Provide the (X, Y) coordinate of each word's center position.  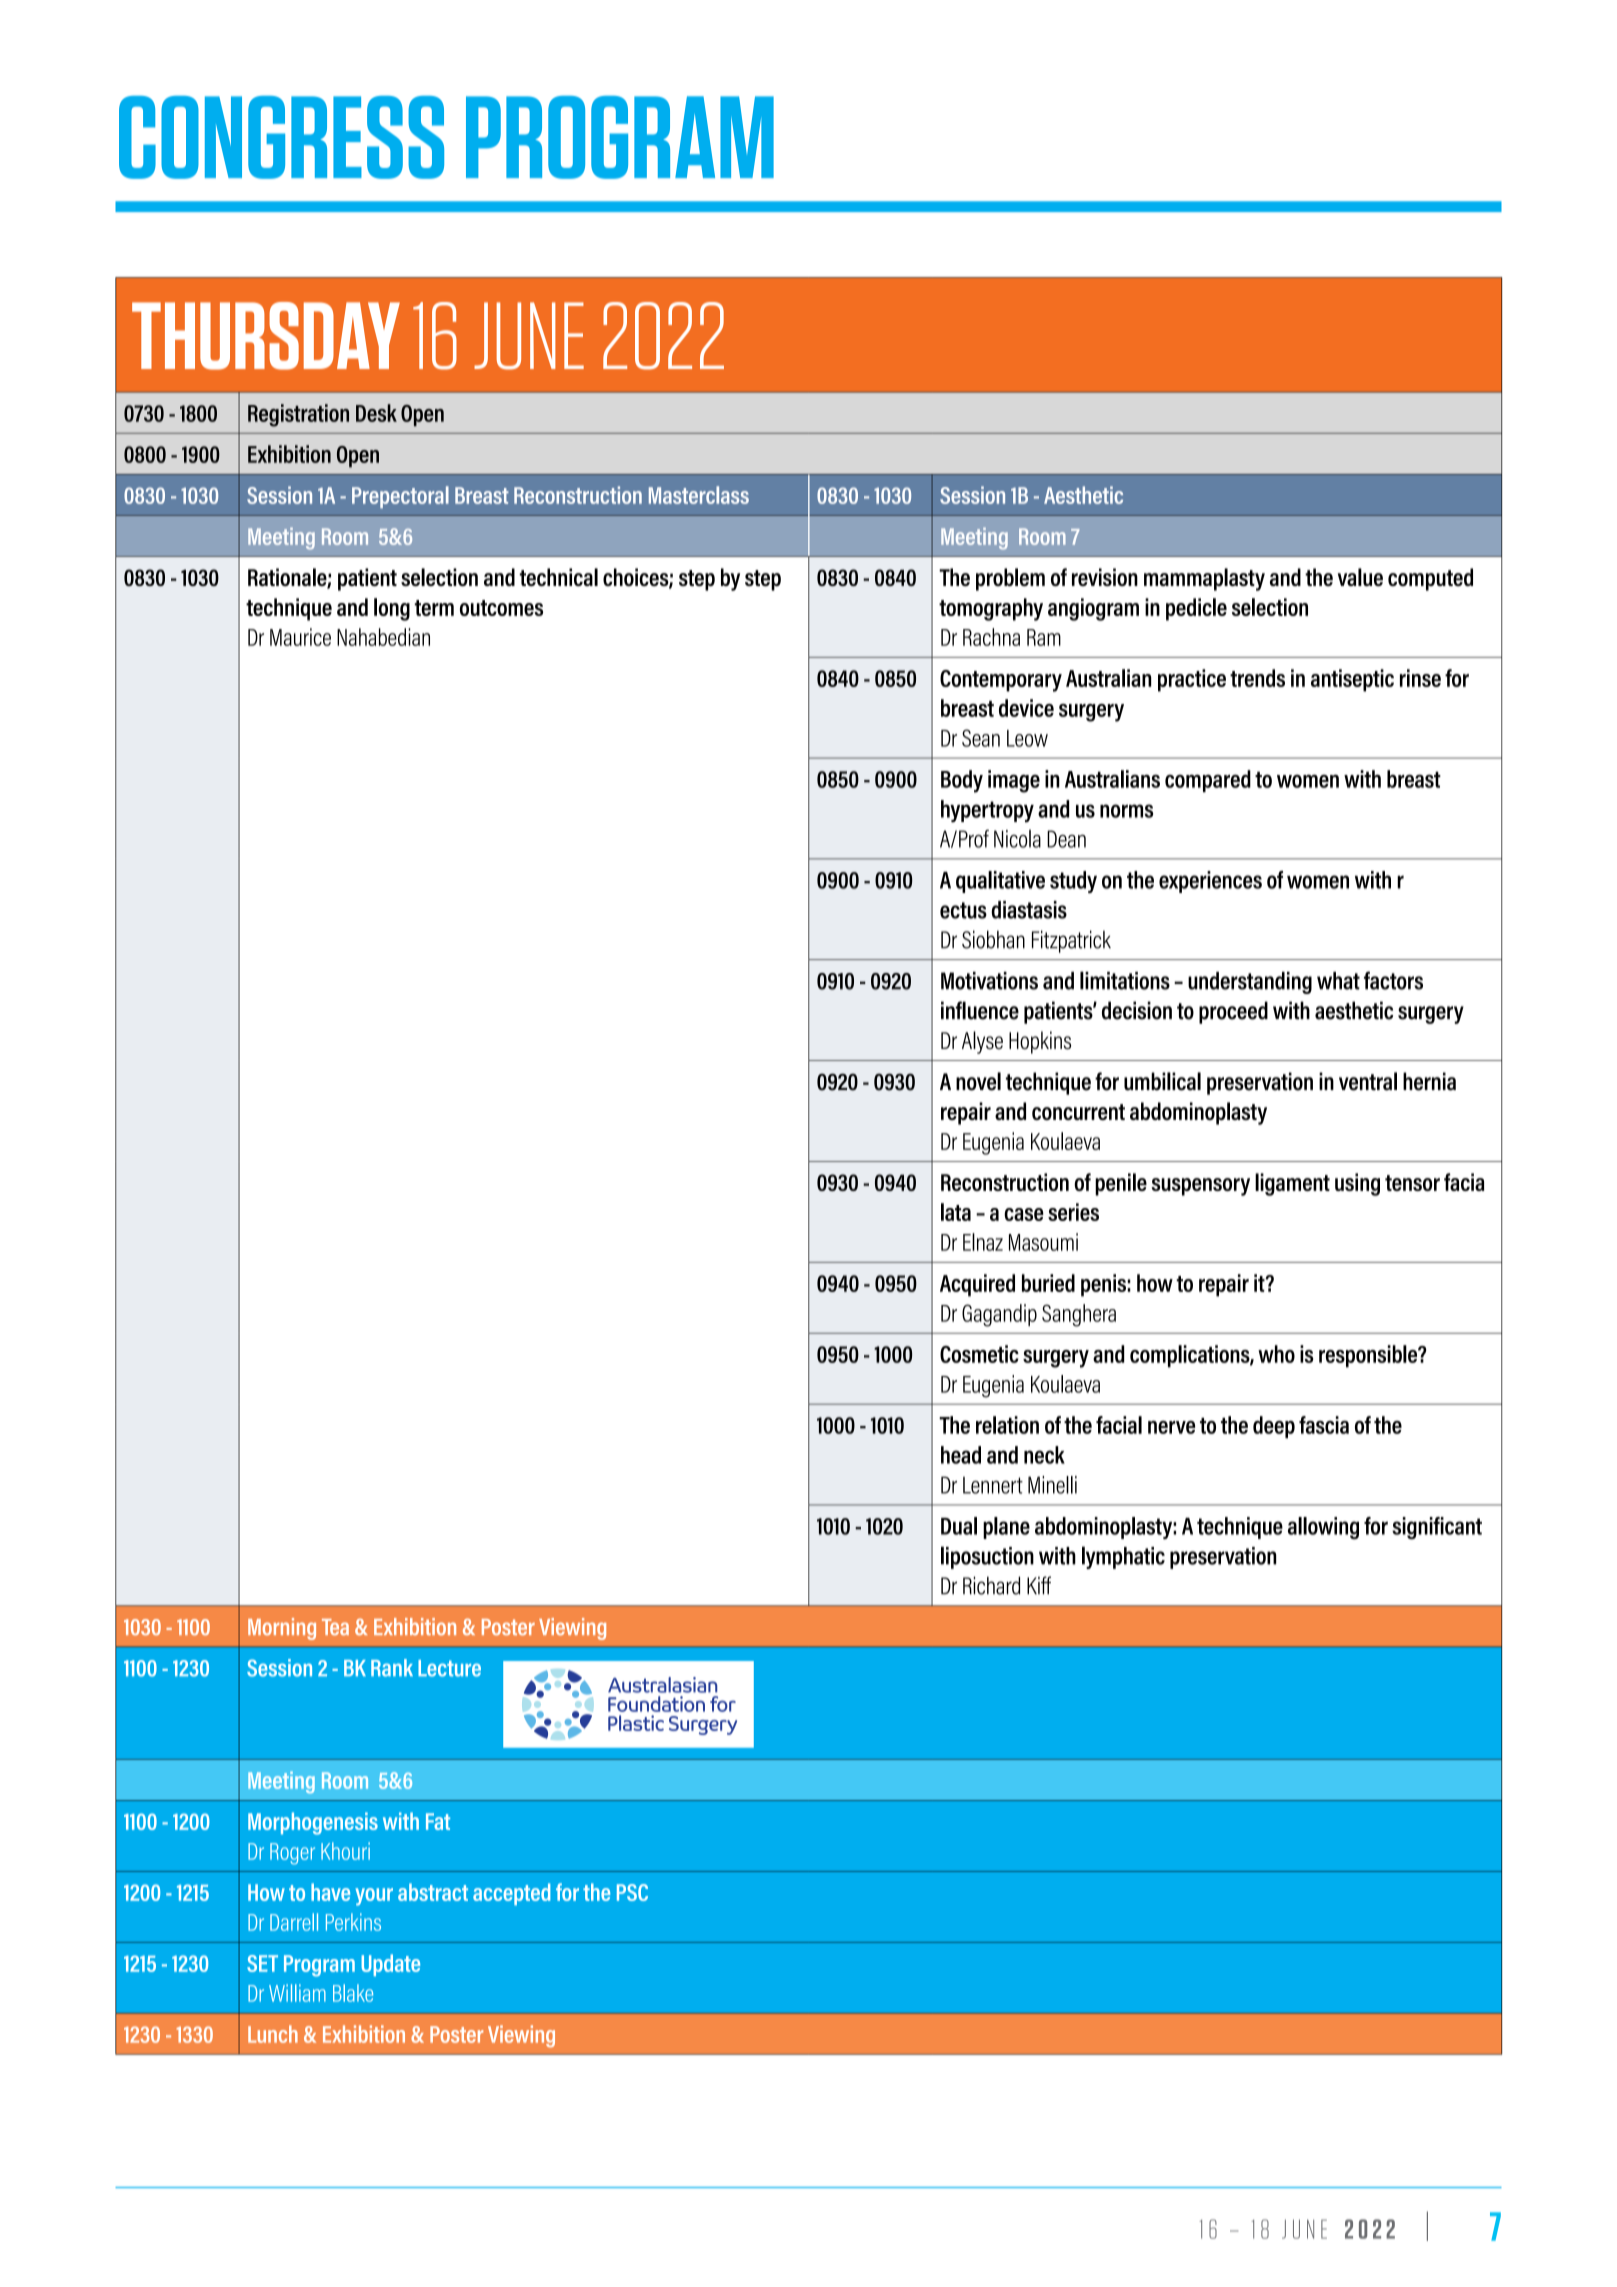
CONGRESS (281, 137)
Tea (335, 1627)
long (392, 609)
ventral (1368, 1081)
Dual (959, 1526)
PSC (632, 1892)
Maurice (300, 637)
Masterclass (699, 495)
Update (390, 1965)
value (1360, 577)
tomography (991, 609)
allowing (1323, 1528)
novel (978, 1081)
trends (1257, 678)
